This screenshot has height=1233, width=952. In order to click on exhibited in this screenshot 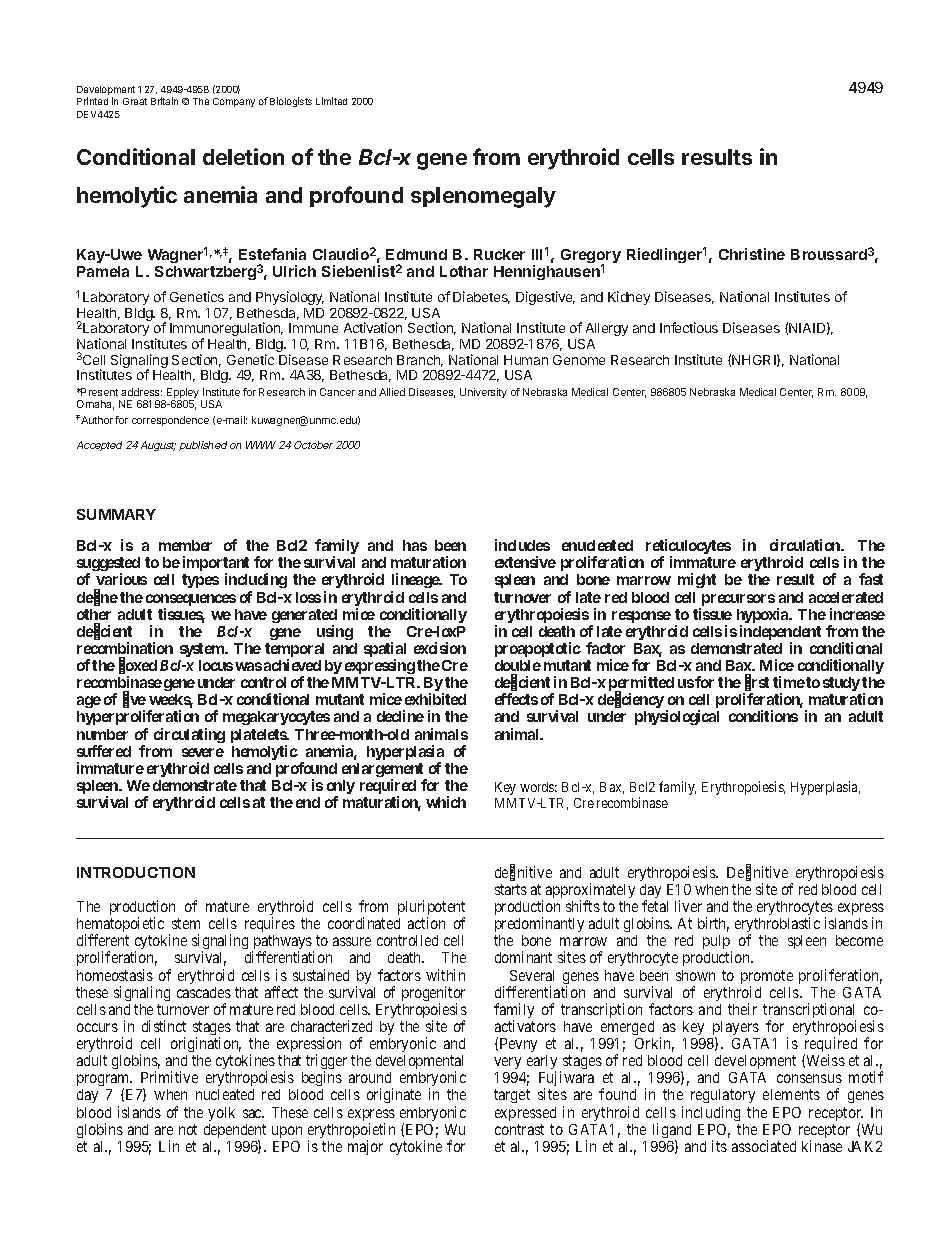, I will do `click(435, 699)`.
